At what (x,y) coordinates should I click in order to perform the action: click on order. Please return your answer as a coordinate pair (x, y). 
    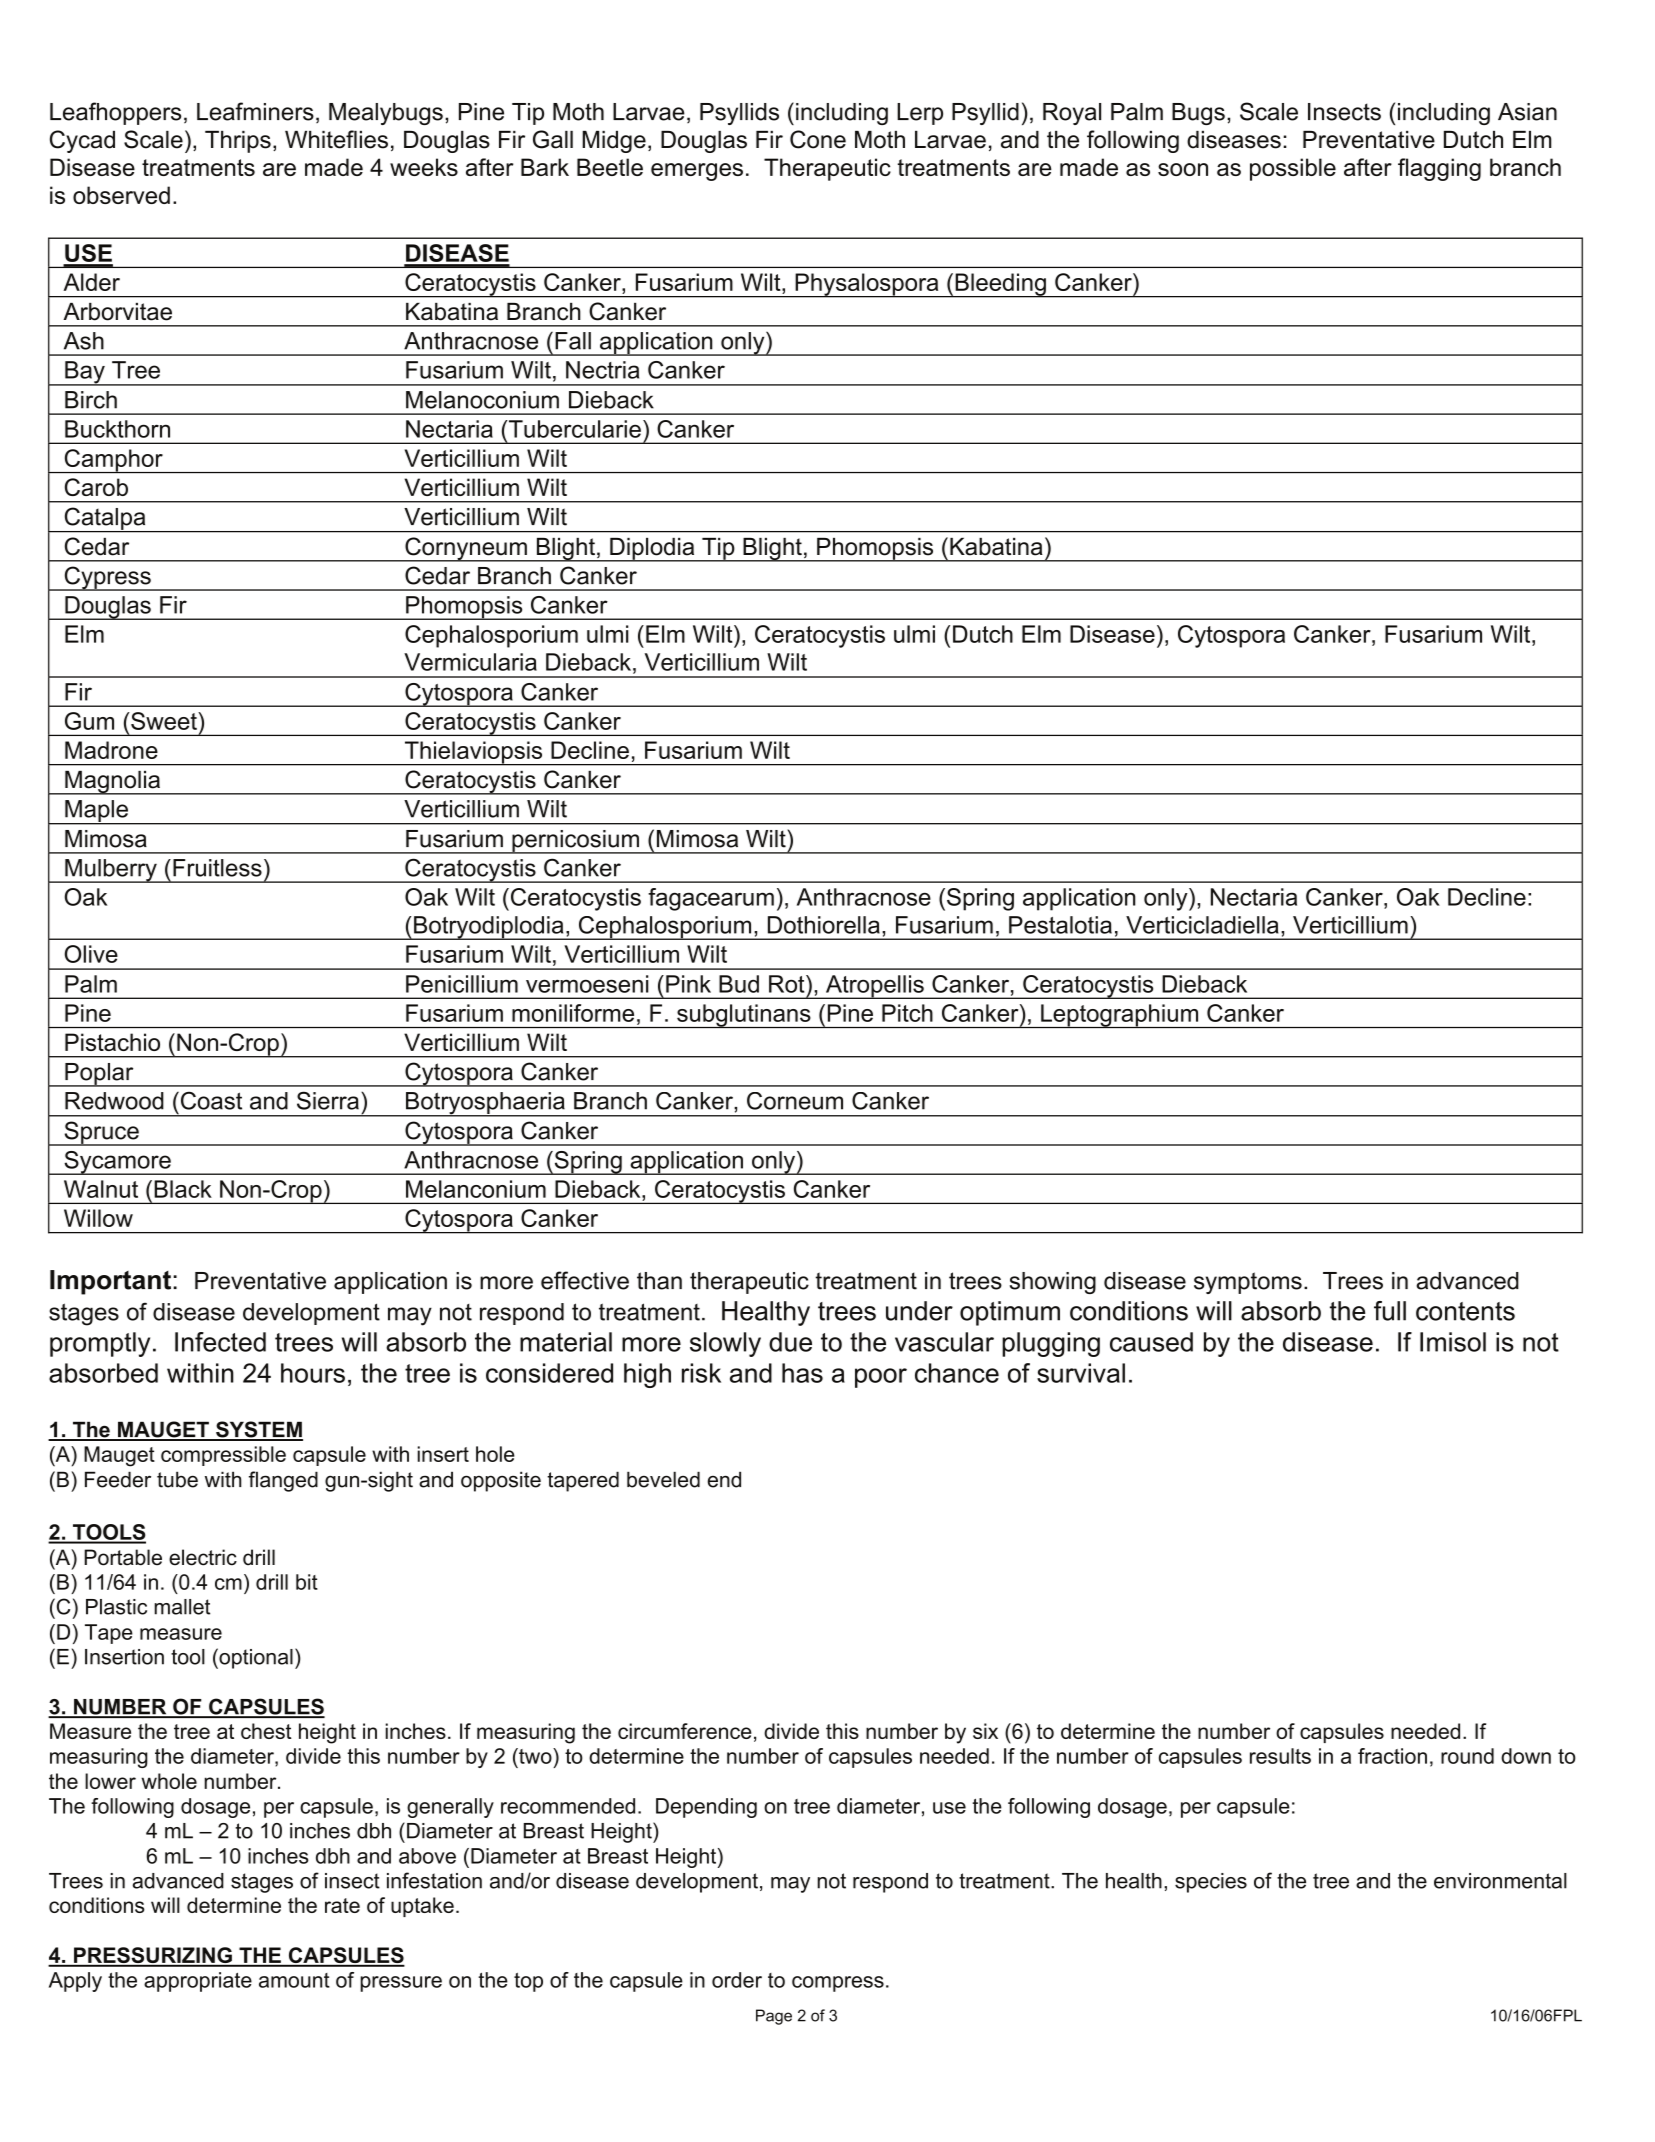
    Looking at the image, I should click on (737, 1980).
